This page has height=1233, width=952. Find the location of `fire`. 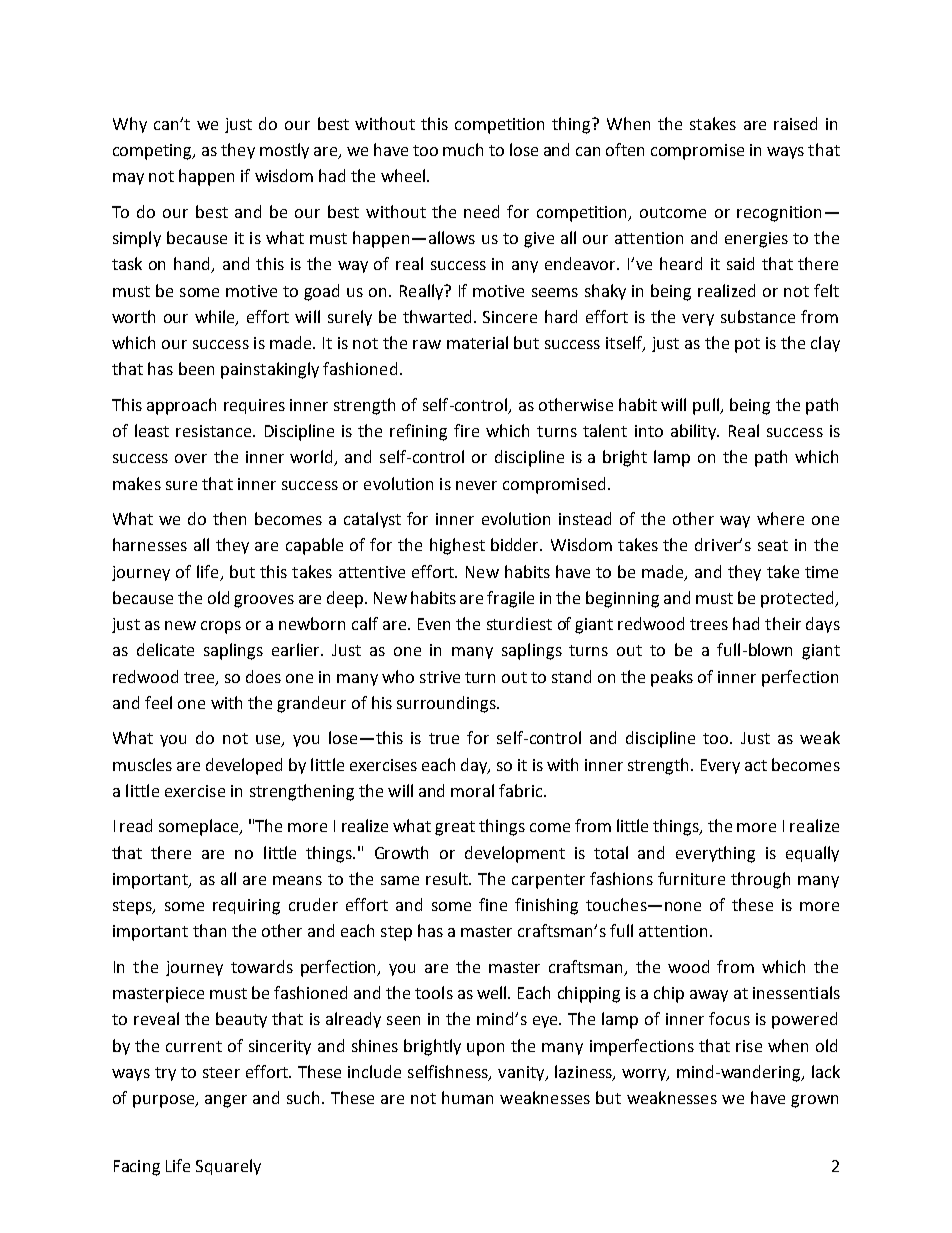

fire is located at coordinates (466, 430).
